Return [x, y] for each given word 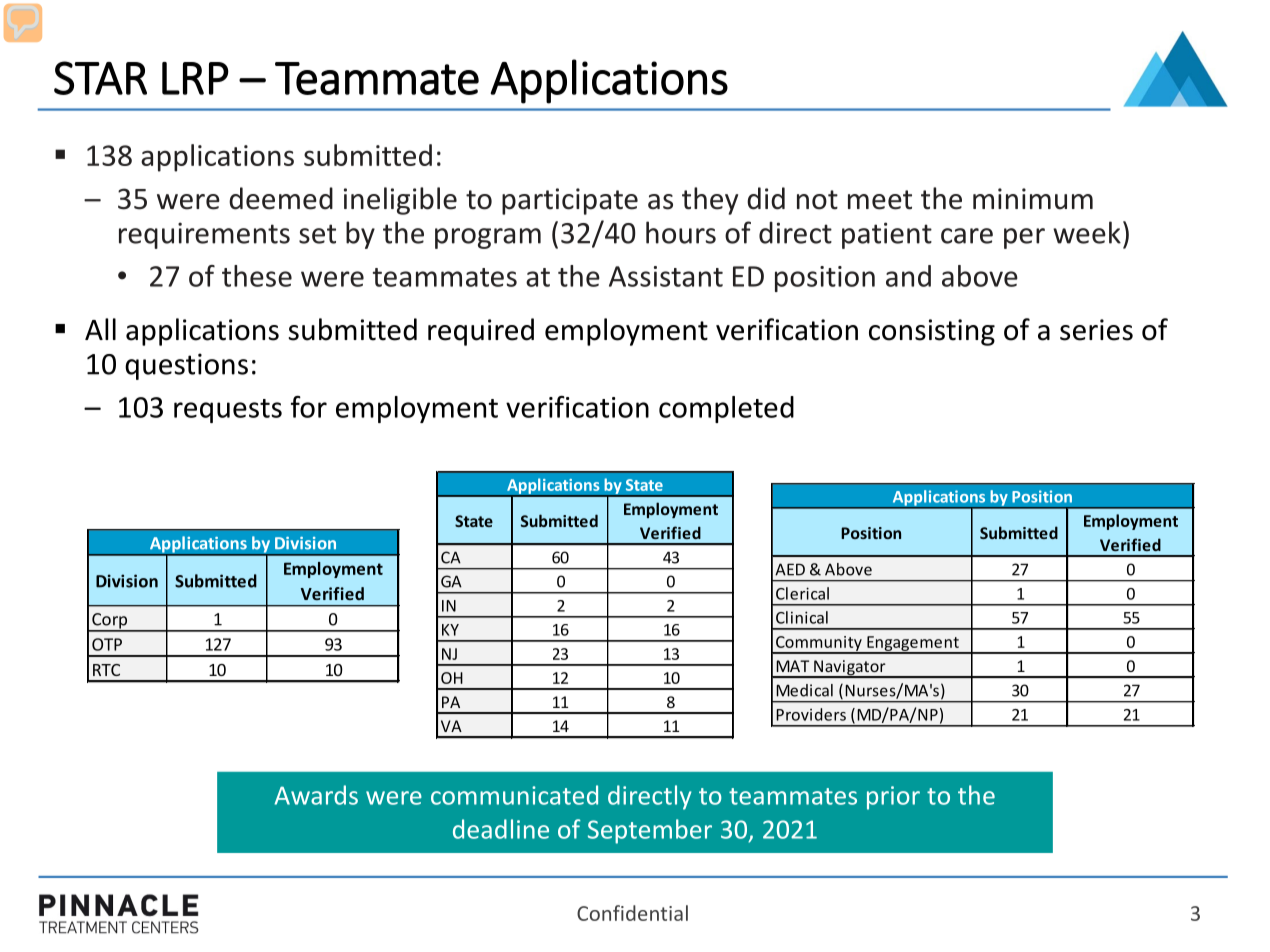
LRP [195, 78]
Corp [110, 622]
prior [893, 798]
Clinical [802, 617]
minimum [1033, 199]
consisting [932, 332]
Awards [316, 795]
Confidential [632, 913]
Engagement [913, 645]
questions [186, 366]
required [481, 332]
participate [570, 201]
